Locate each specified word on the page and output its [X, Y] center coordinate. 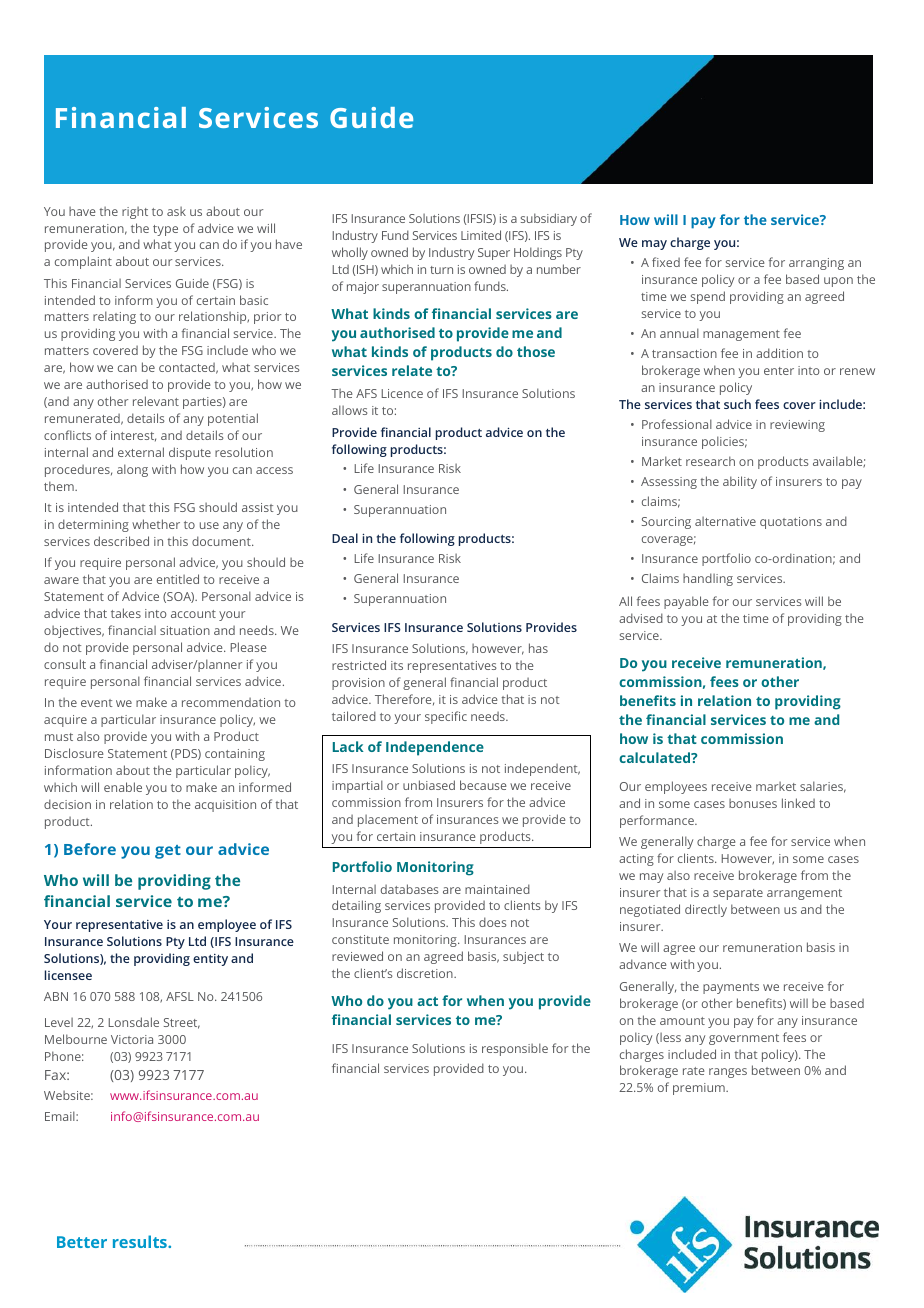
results [141, 1241]
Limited [481, 235]
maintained [497, 889]
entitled [178, 579]
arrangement [804, 894]
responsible [515, 1049]
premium [700, 1089]
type [165, 230]
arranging [816, 264]
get [168, 852]
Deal [345, 538]
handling [708, 579]
